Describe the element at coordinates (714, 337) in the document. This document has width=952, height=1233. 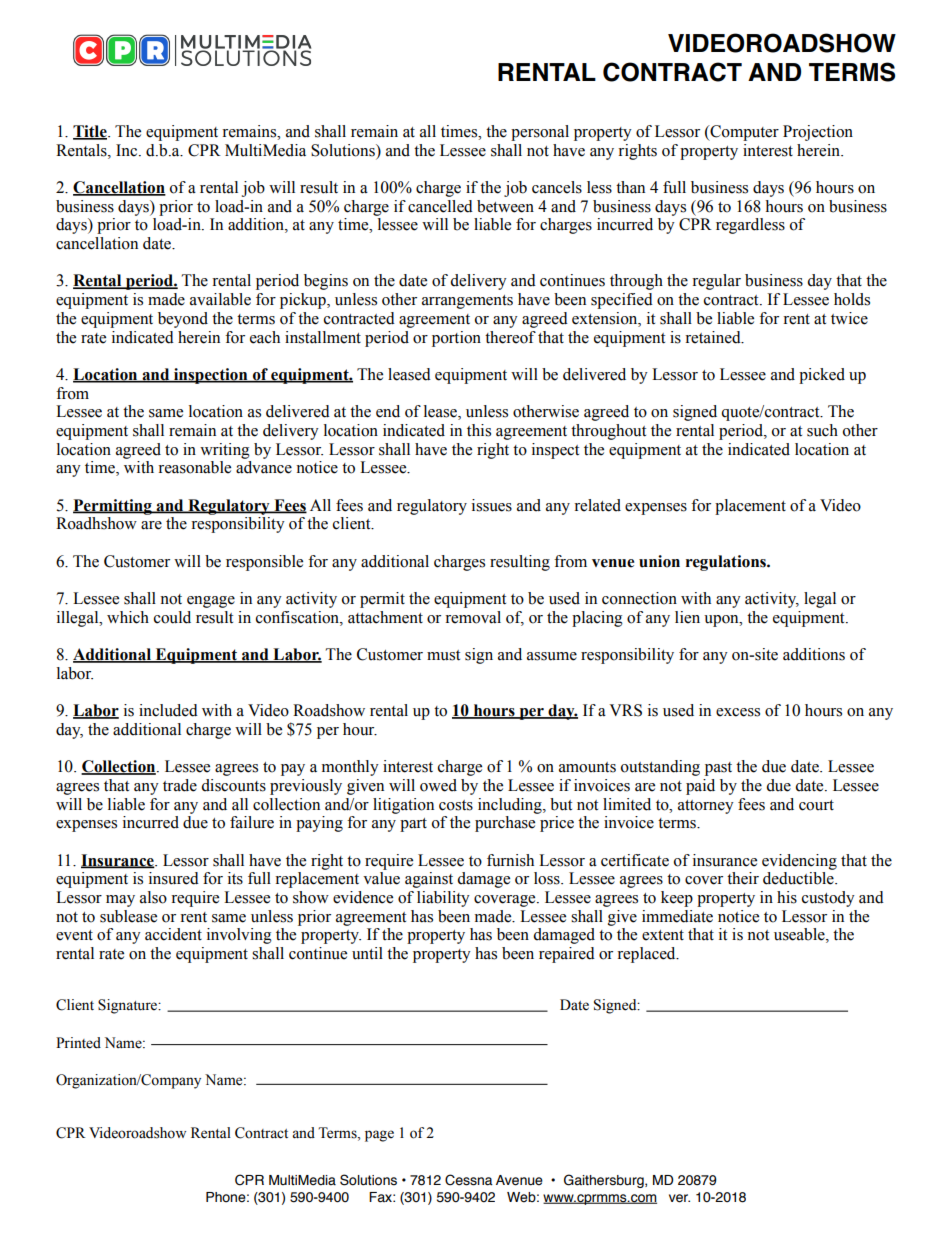
I see `retained` at that location.
